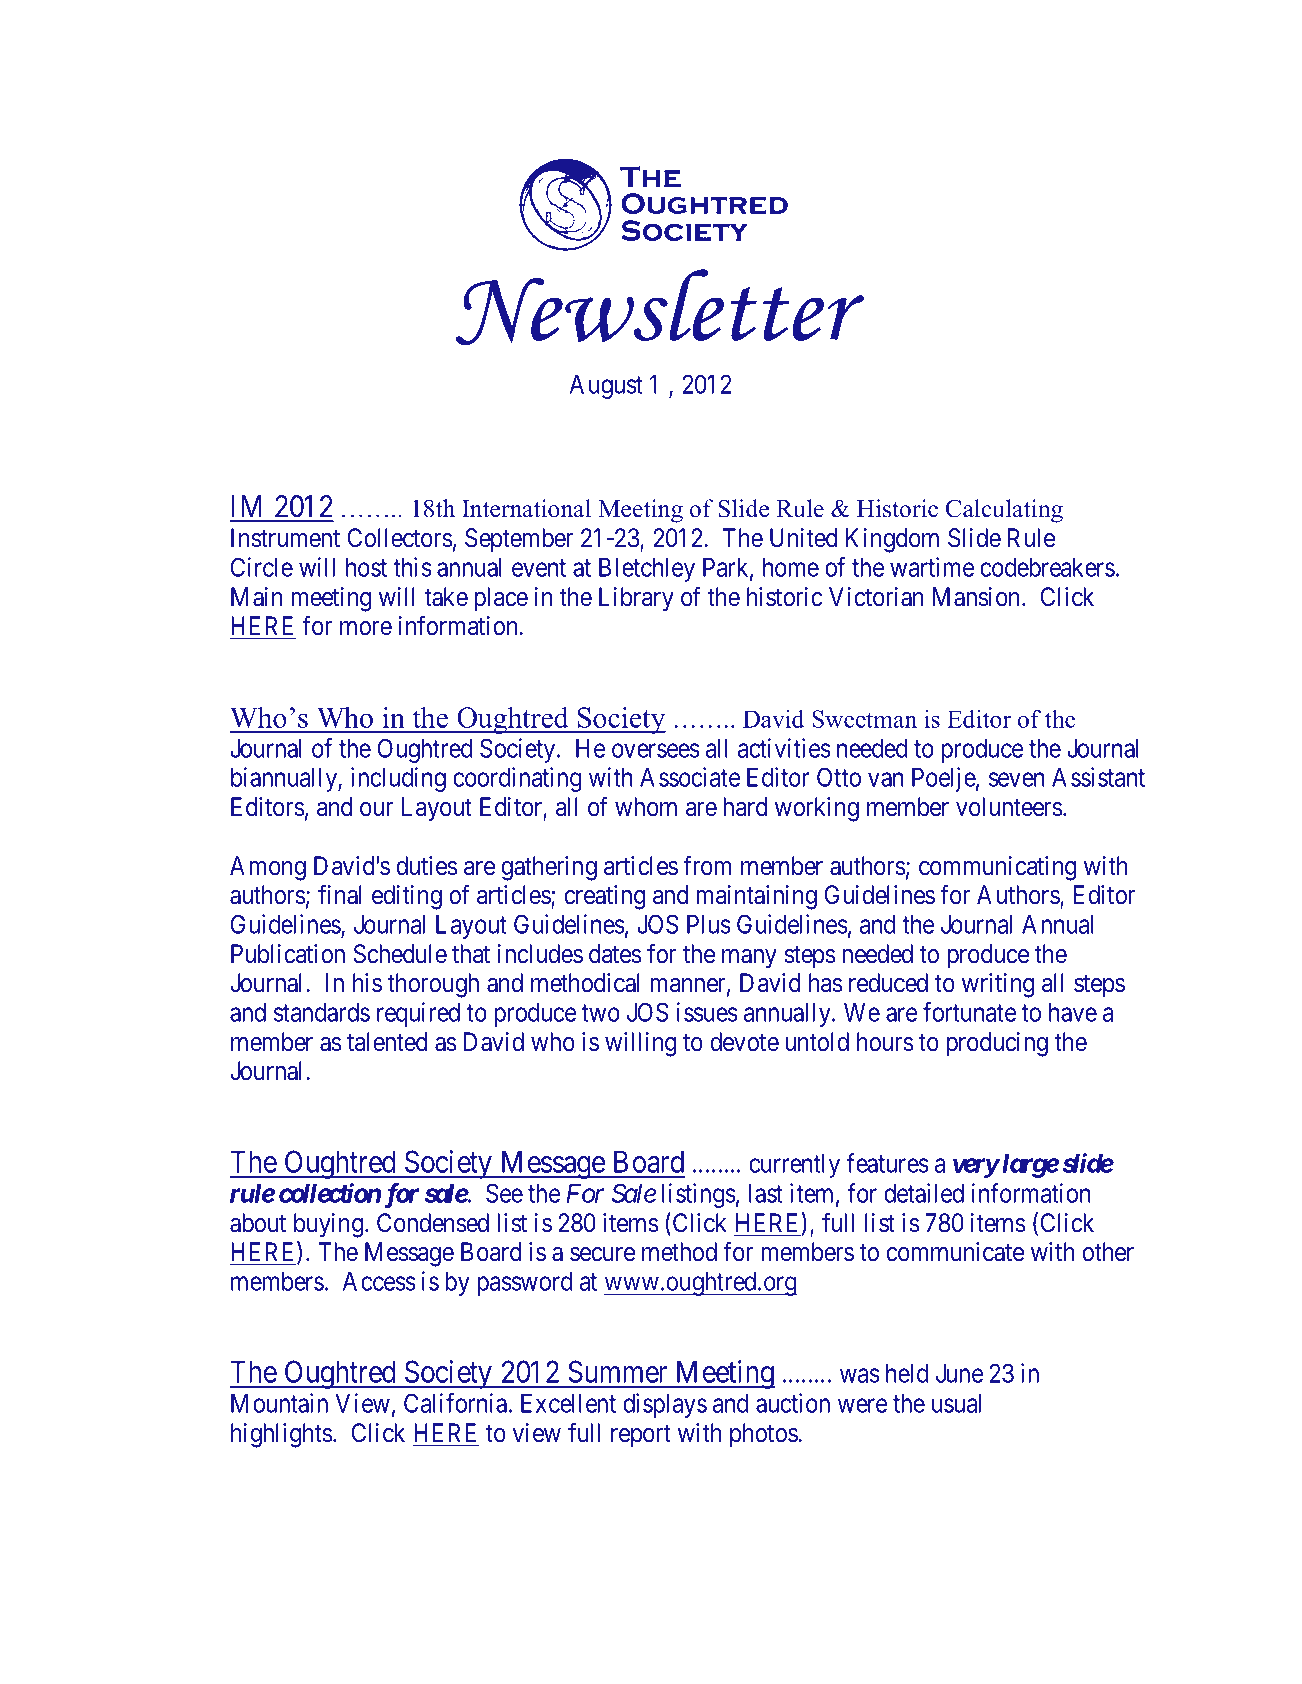 The width and height of the image is (1302, 1684). What do you see at coordinates (400, 538) in the image?
I see `Collectors` at bounding box center [400, 538].
